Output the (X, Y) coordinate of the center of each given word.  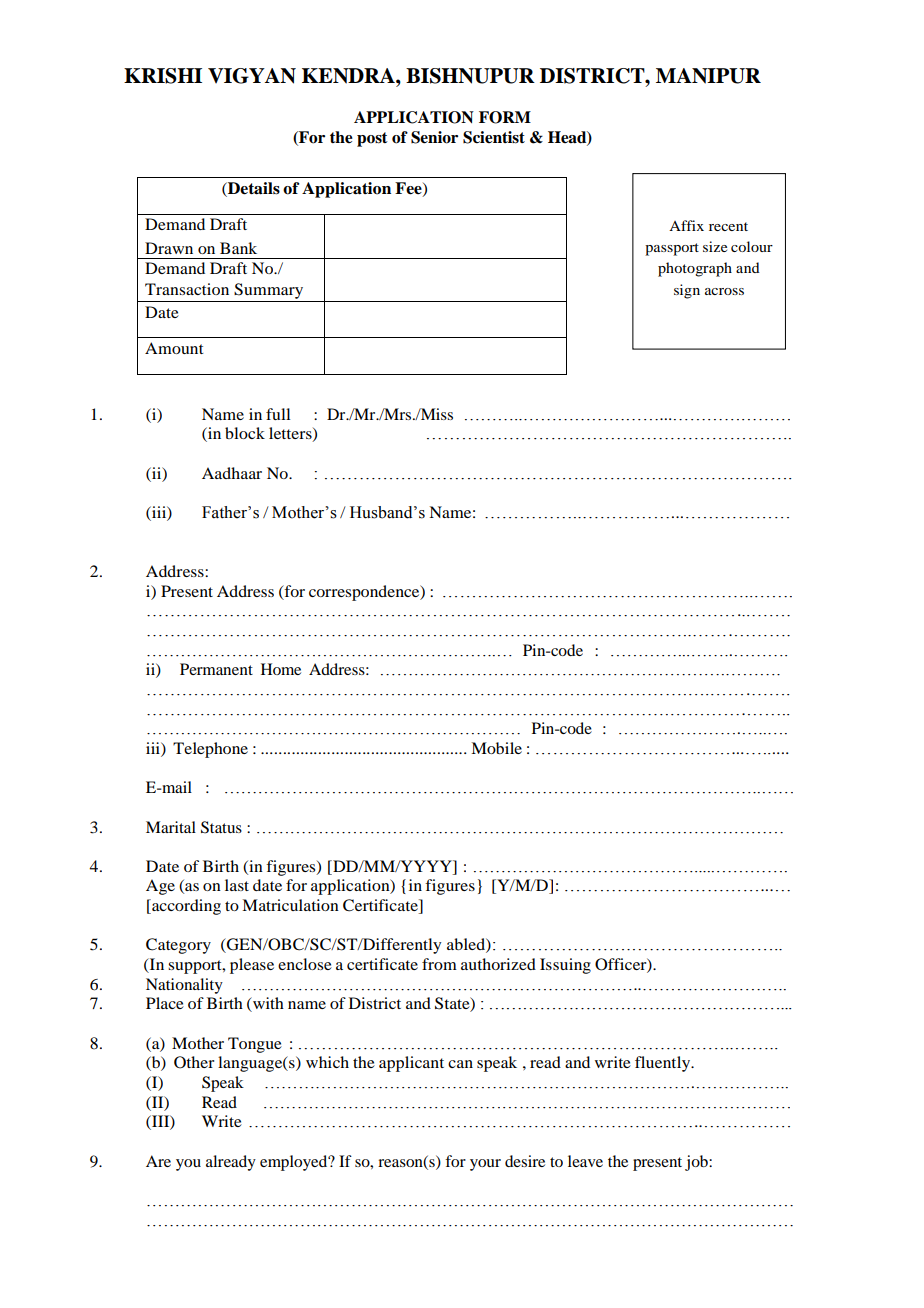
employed (295, 1163)
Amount (174, 348)
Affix (686, 225)
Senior (434, 137)
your (485, 1165)
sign (687, 291)
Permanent (216, 669)
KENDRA (349, 76)
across (724, 291)
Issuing (565, 966)
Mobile (496, 748)
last (237, 885)
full (278, 414)
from (439, 964)
